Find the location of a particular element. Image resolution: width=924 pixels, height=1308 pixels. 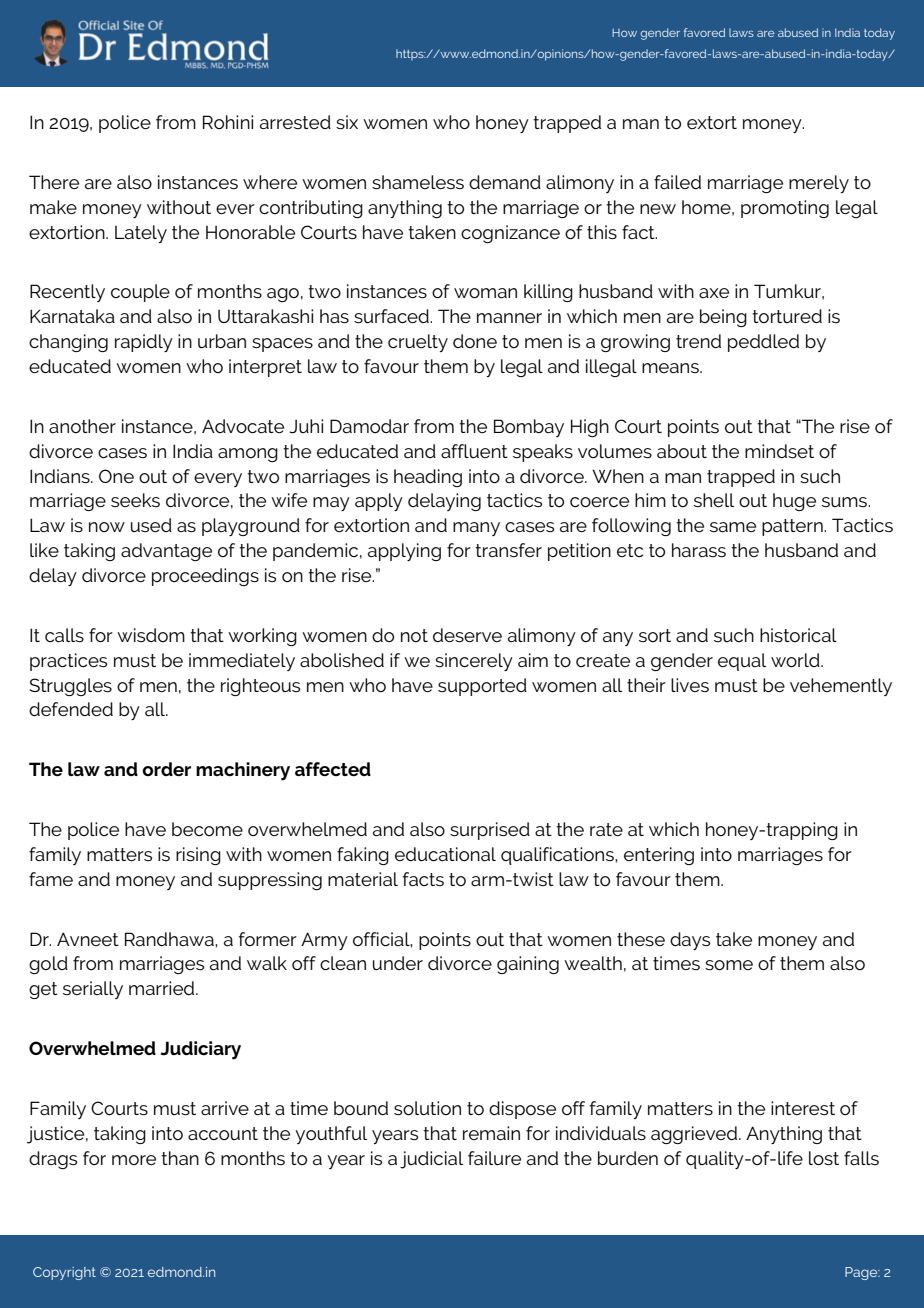

judicial is located at coordinates (431, 1160).
